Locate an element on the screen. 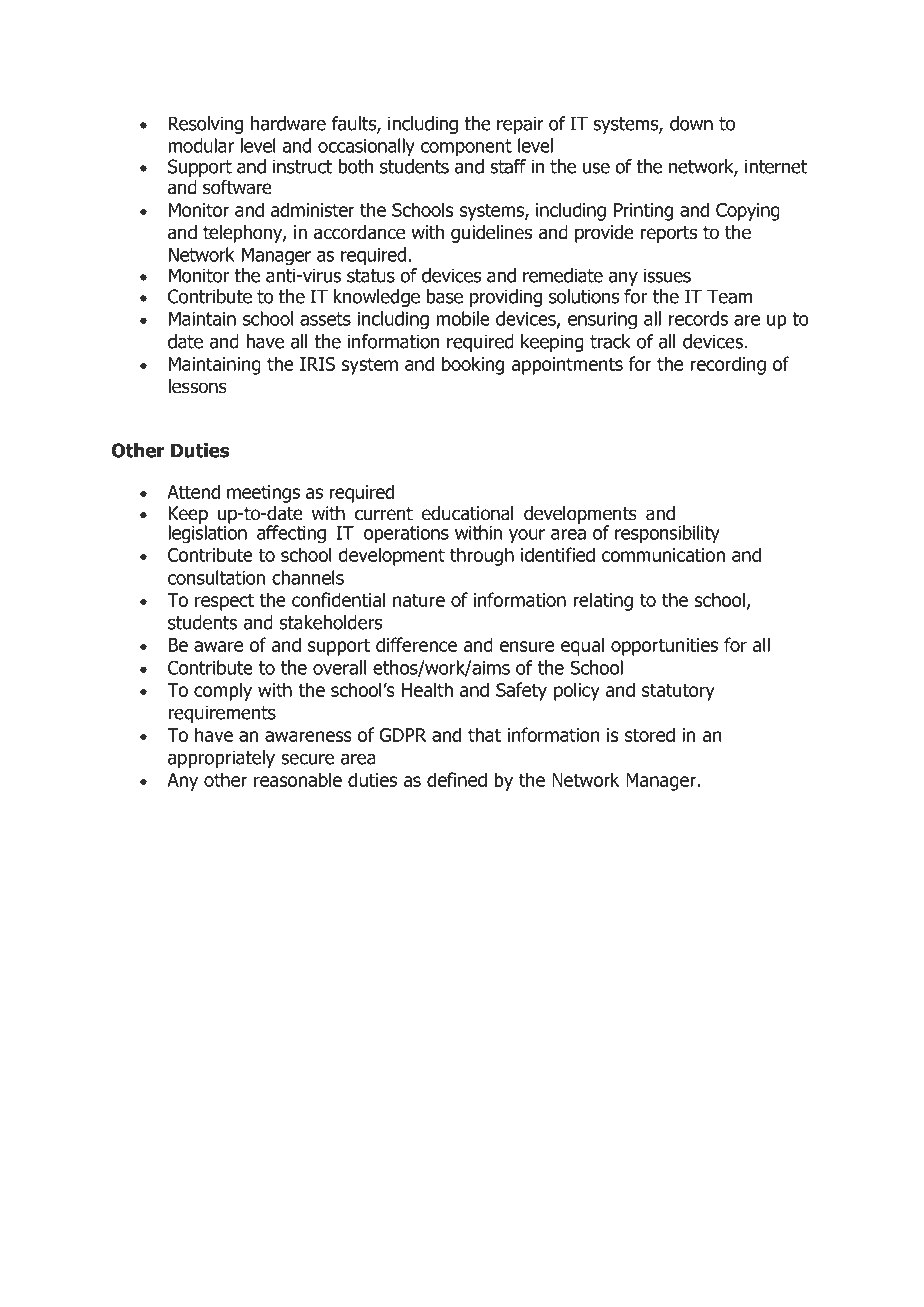 This screenshot has width=924, height=1307. meetings is located at coordinates (263, 494).
